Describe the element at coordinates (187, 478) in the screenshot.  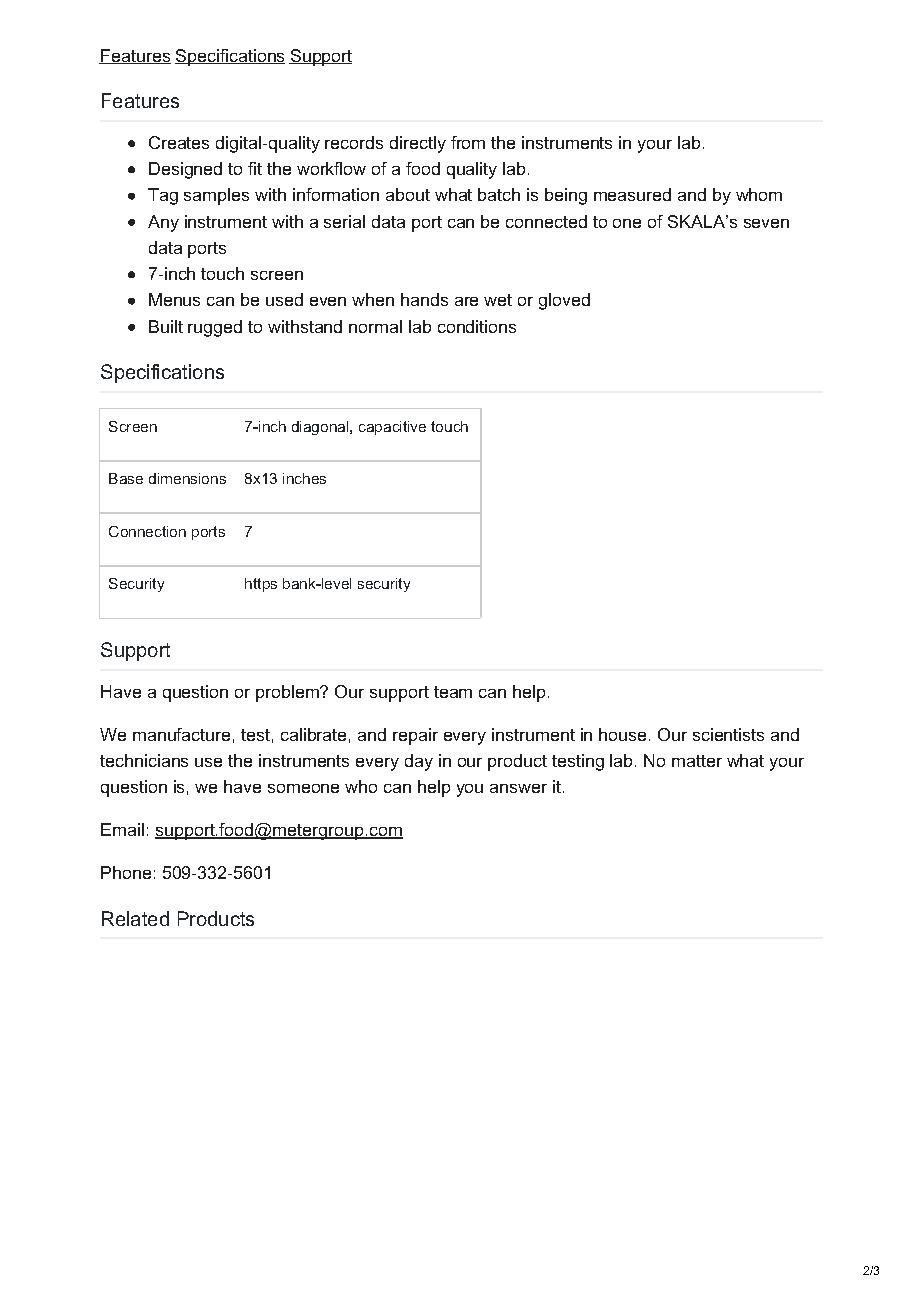
I see `dimensions` at that location.
